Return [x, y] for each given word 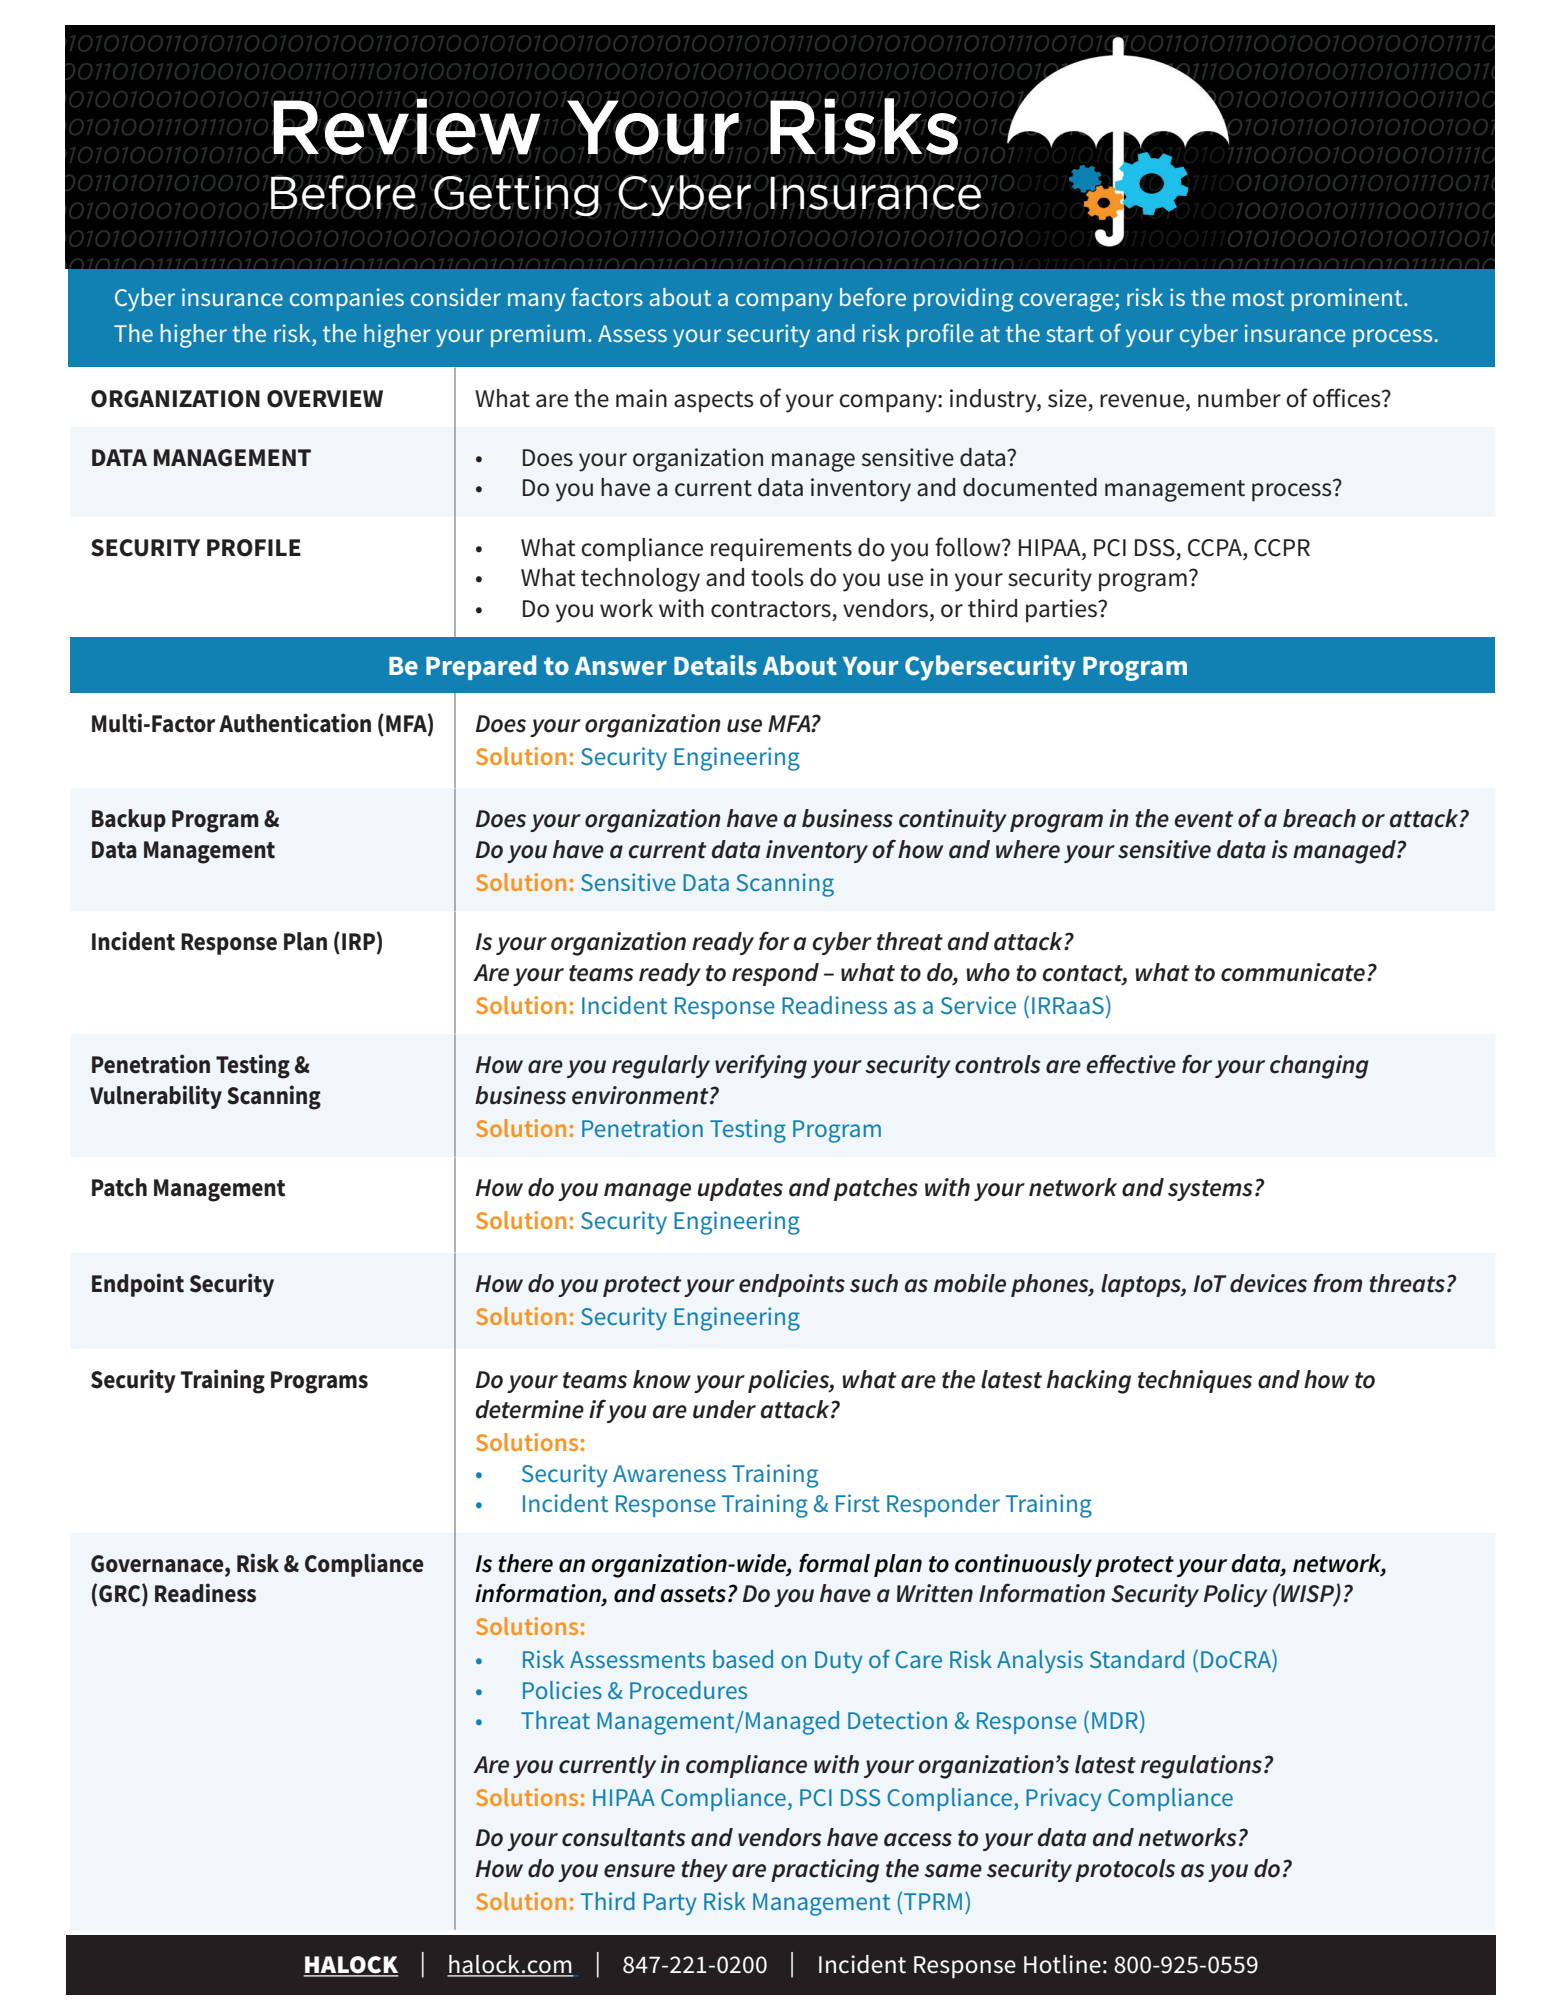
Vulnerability [156, 1097]
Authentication [295, 723]
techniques [1195, 1381]
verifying [761, 1066]
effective [1131, 1064]
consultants [623, 1837]
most [1258, 298]
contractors [771, 609]
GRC [121, 1594]
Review [406, 127]
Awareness [669, 1473]
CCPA [1216, 548]
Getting [517, 196]
